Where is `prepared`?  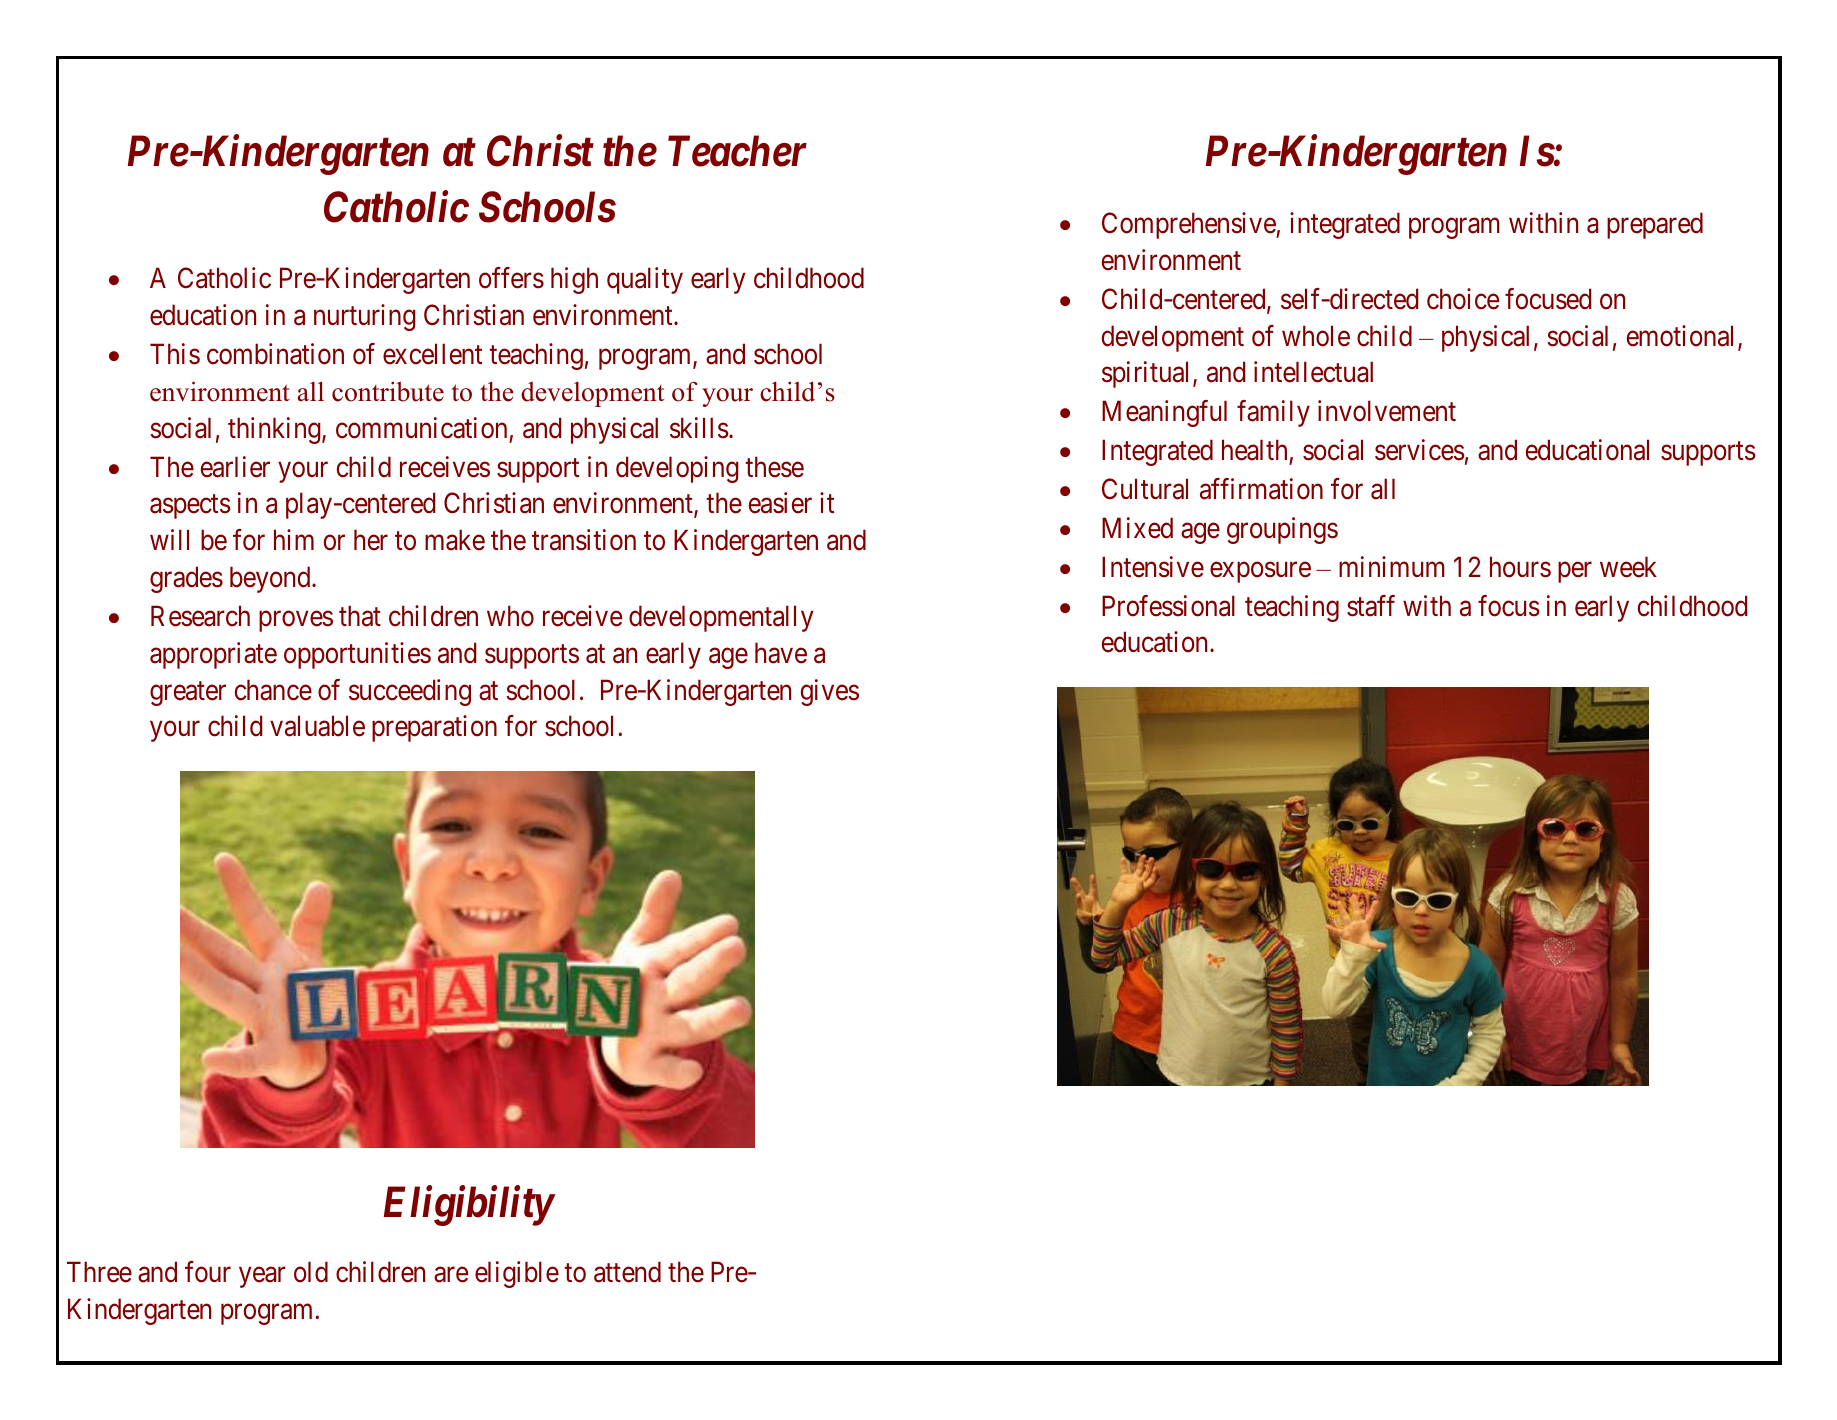 prepared is located at coordinates (1655, 225).
